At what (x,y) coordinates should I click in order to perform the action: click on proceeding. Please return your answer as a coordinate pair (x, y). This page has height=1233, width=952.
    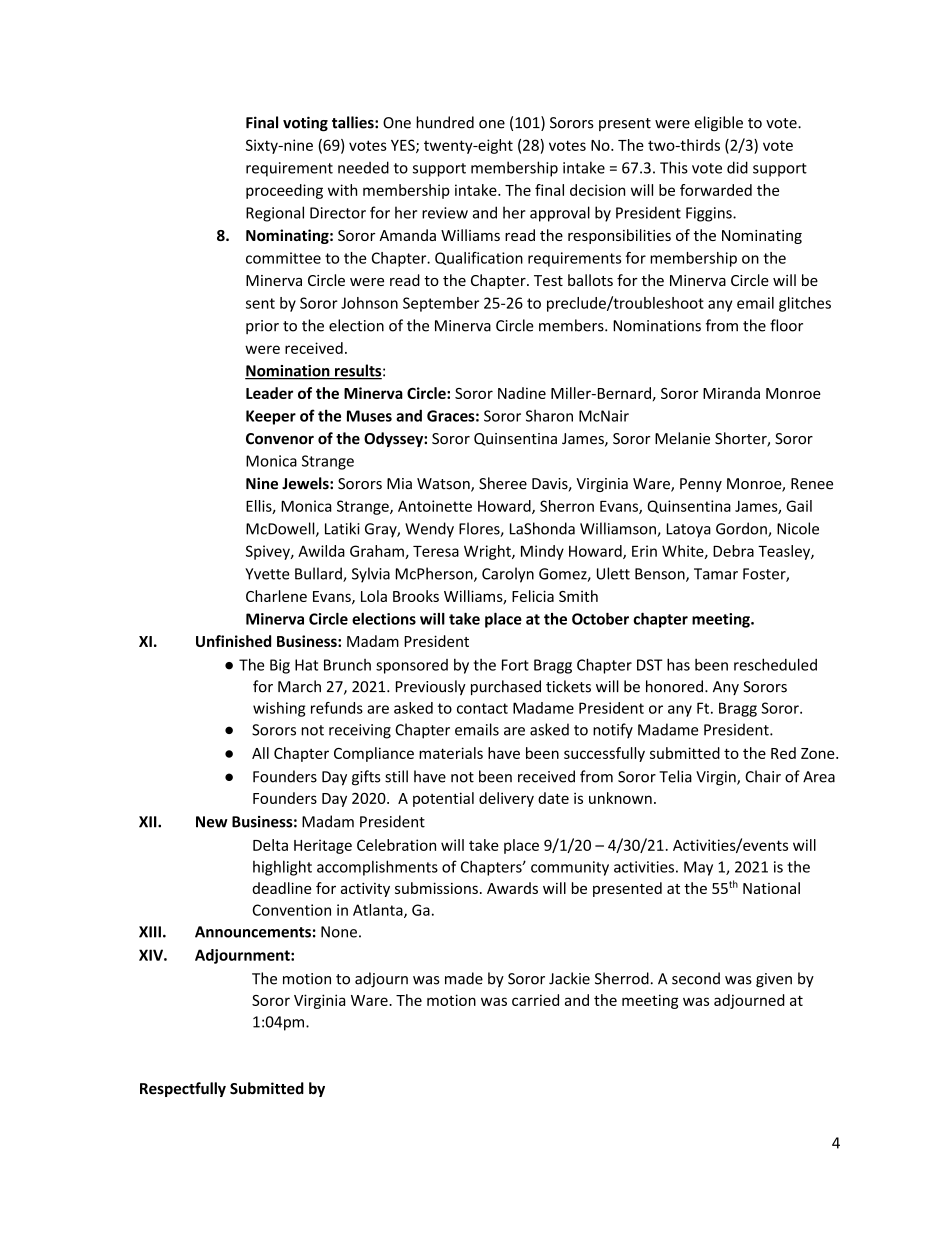
    Looking at the image, I should click on (284, 191).
